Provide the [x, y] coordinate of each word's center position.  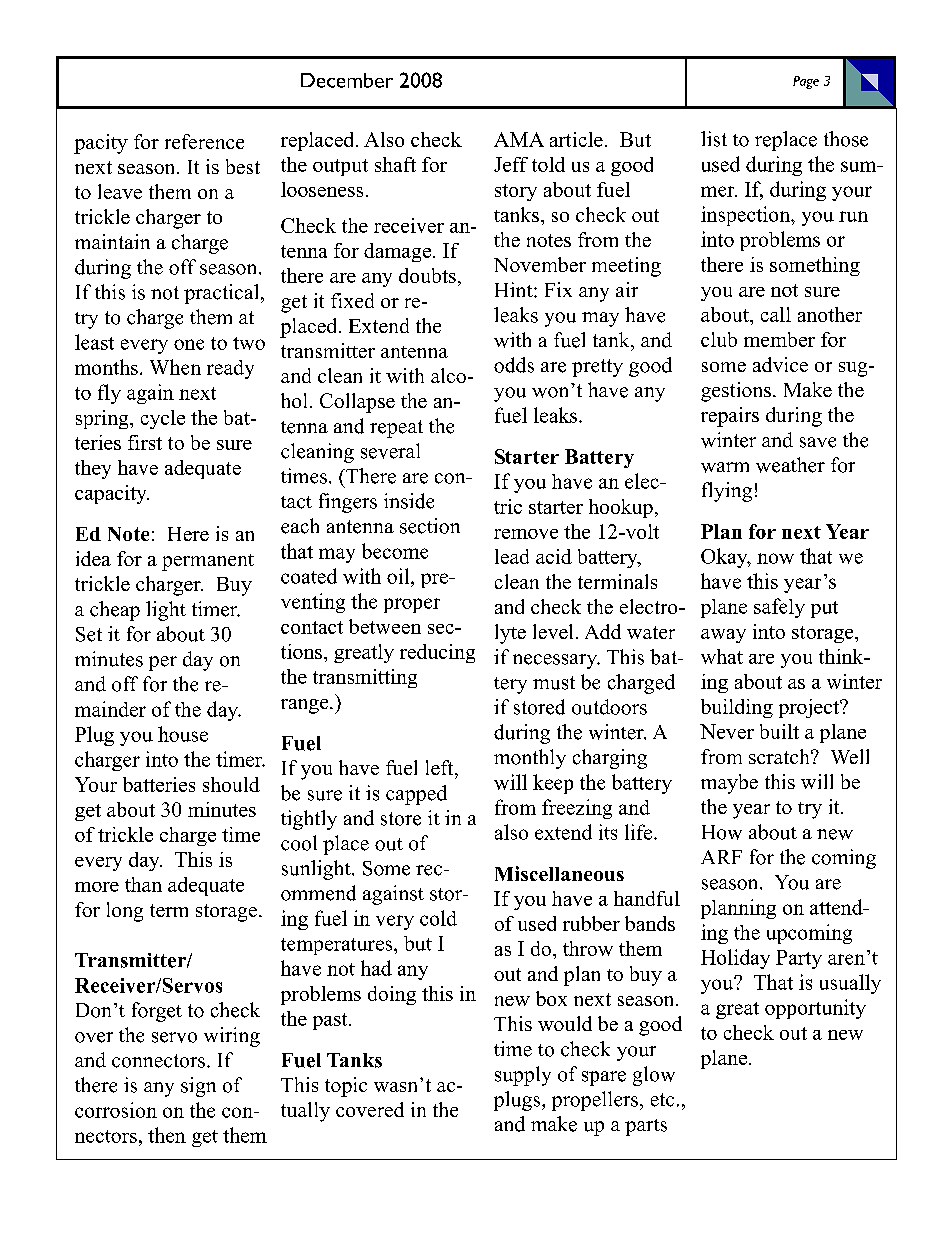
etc [662, 1100]
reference [204, 141]
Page [806, 82]
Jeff [511, 164]
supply [523, 1076]
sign [198, 1087]
